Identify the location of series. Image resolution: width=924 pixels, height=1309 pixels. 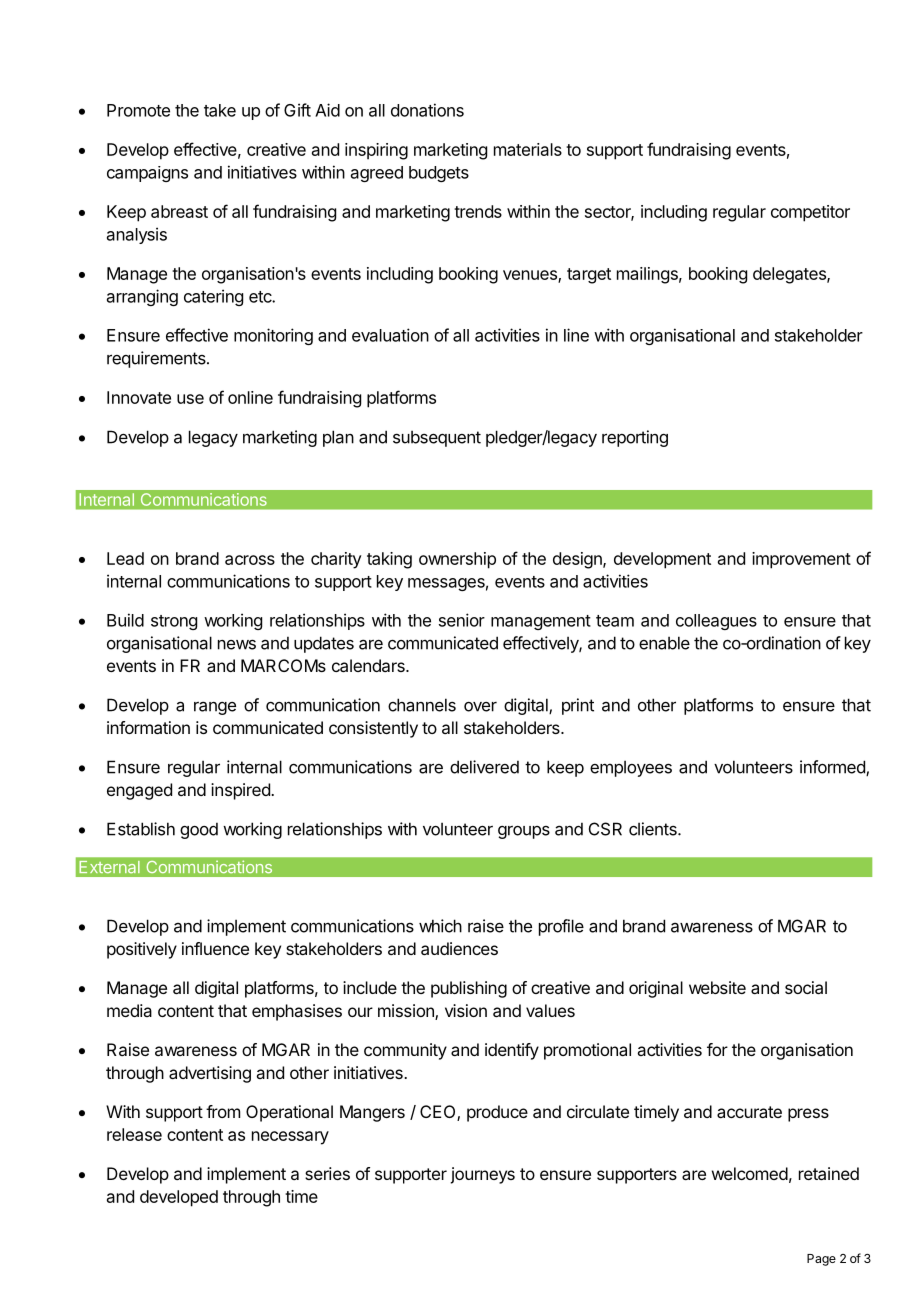
(327, 1173).
